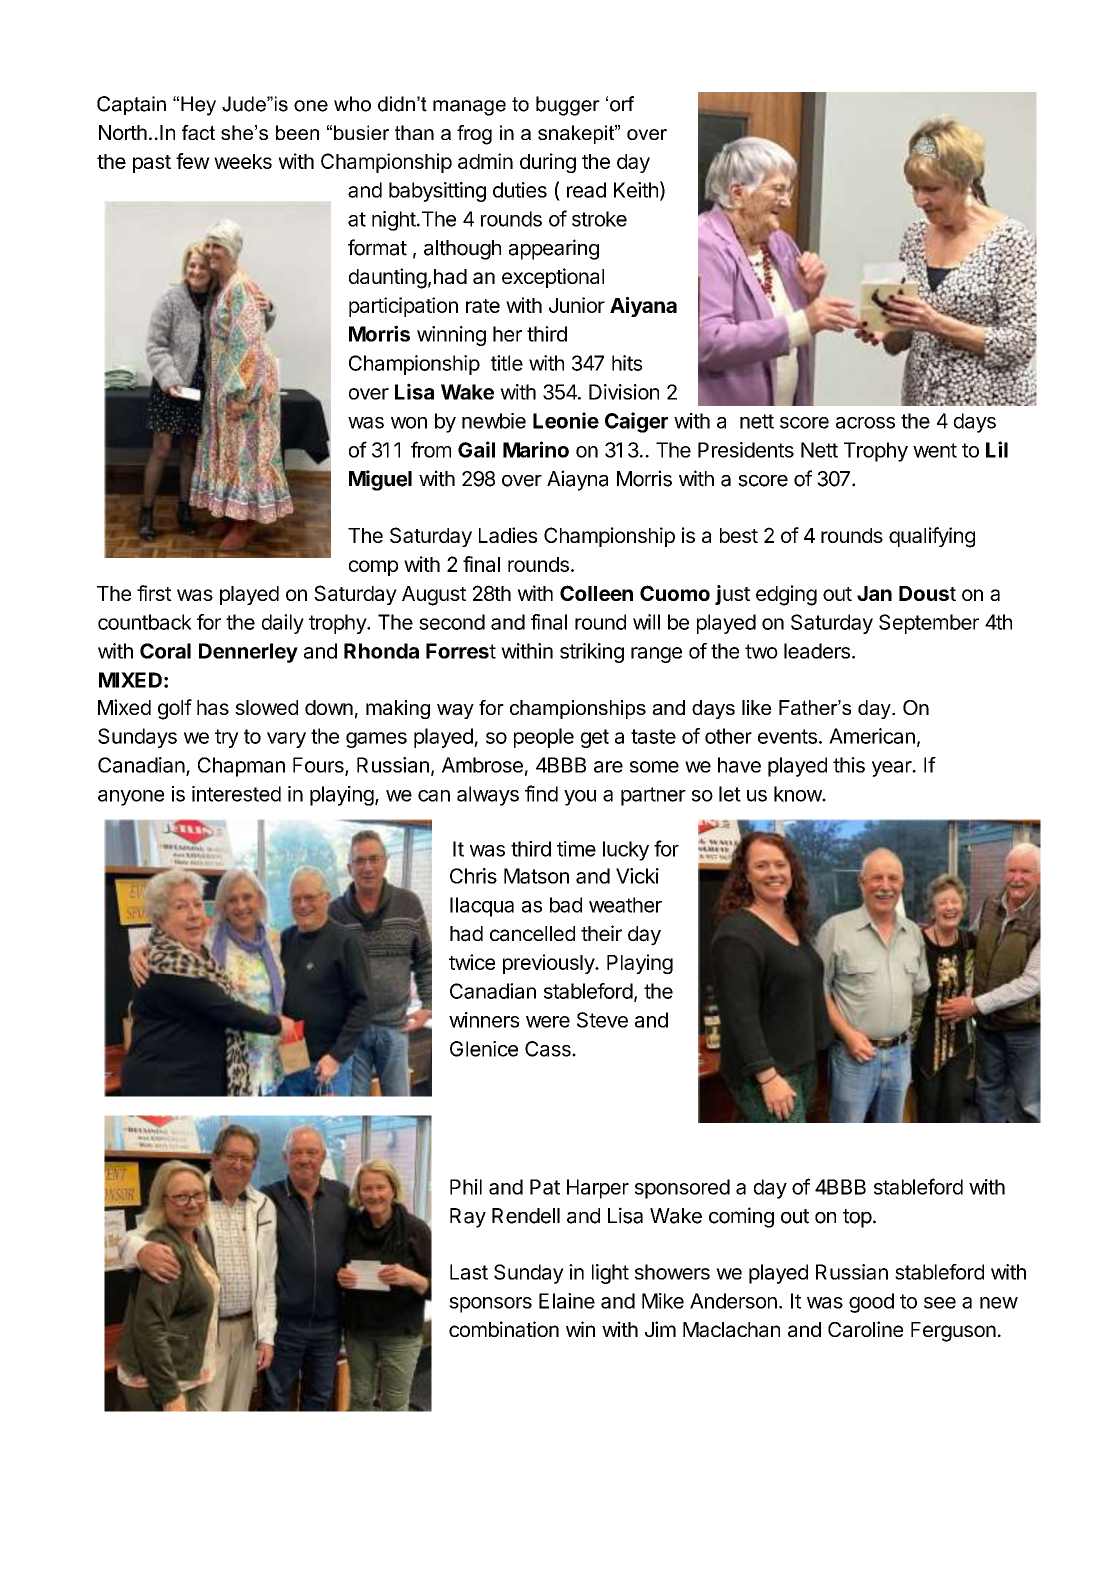 The width and height of the screenshot is (1115, 1575). Describe the element at coordinates (213, 707) in the screenshot. I see `has` at that location.
